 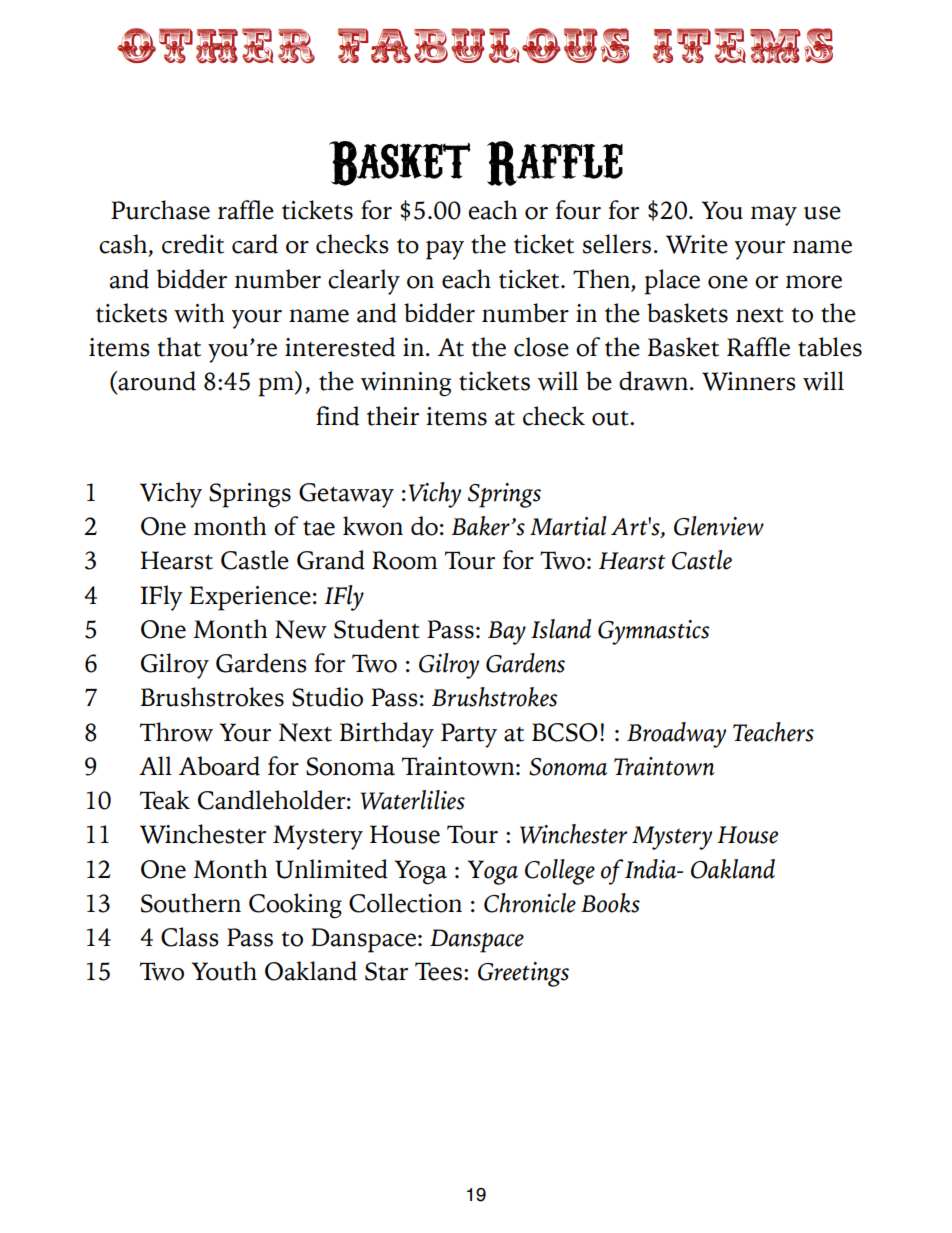 I want to click on Winners, so click(x=749, y=381).
